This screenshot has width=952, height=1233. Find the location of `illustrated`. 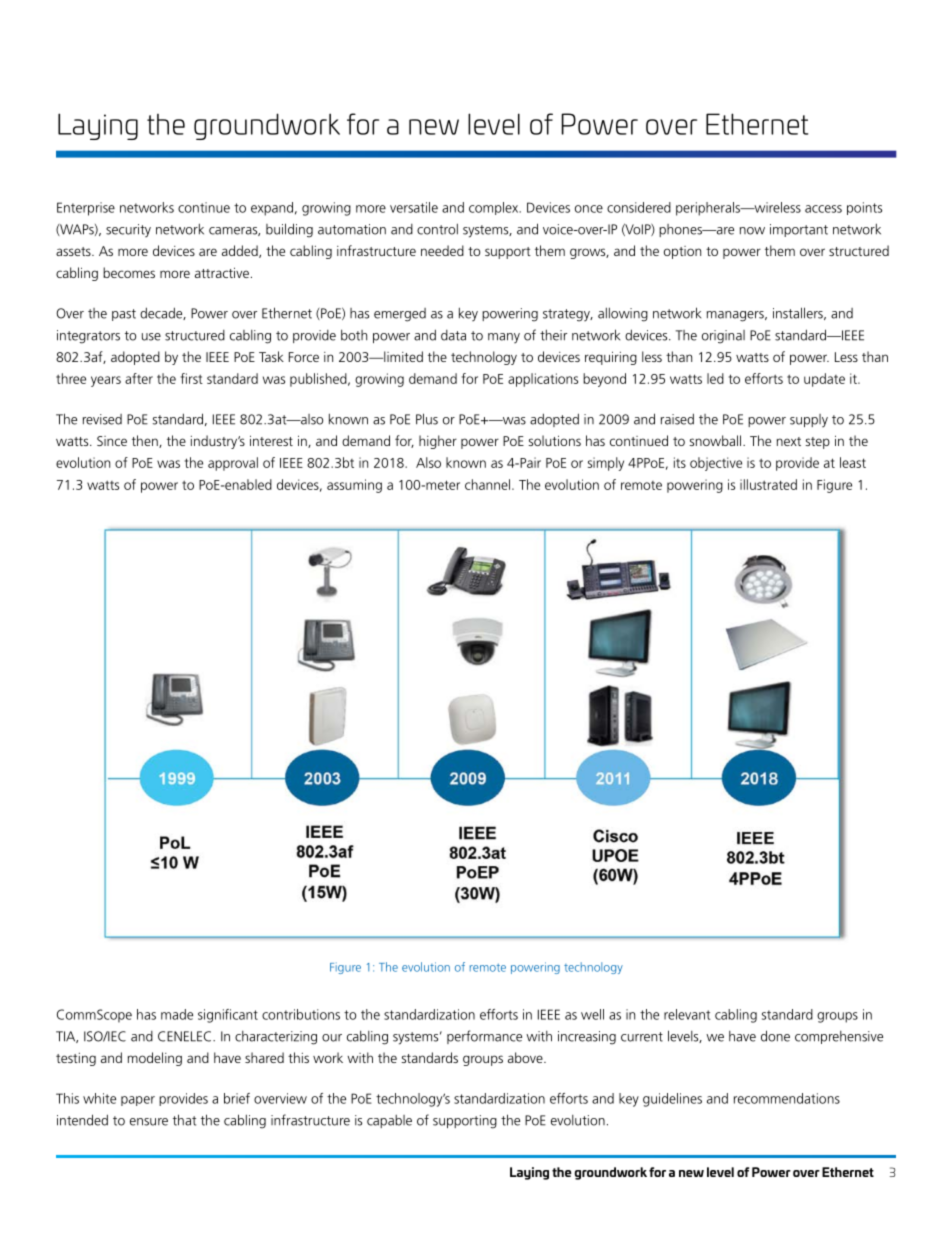

illustrated is located at coordinates (768, 484).
